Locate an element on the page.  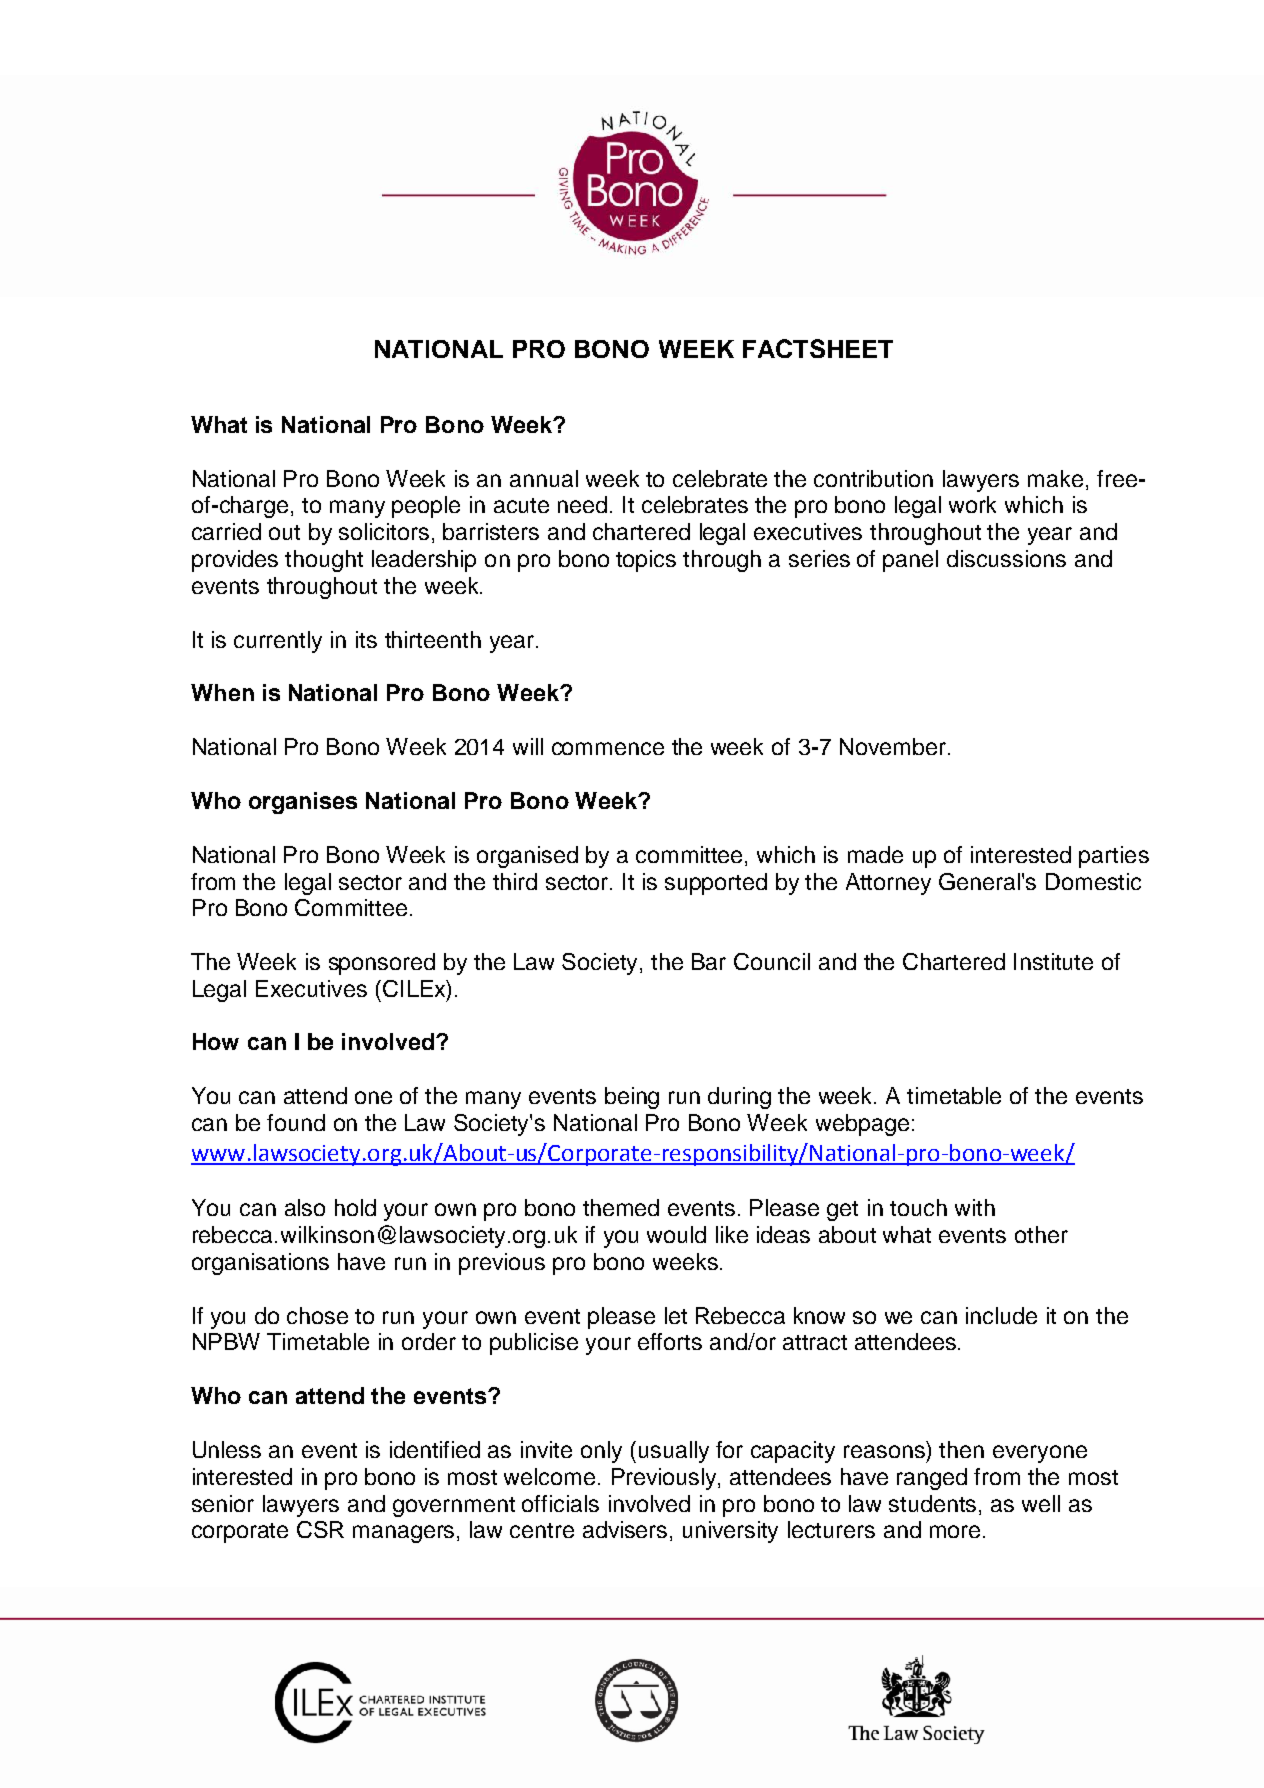
need is located at coordinates (584, 504).
